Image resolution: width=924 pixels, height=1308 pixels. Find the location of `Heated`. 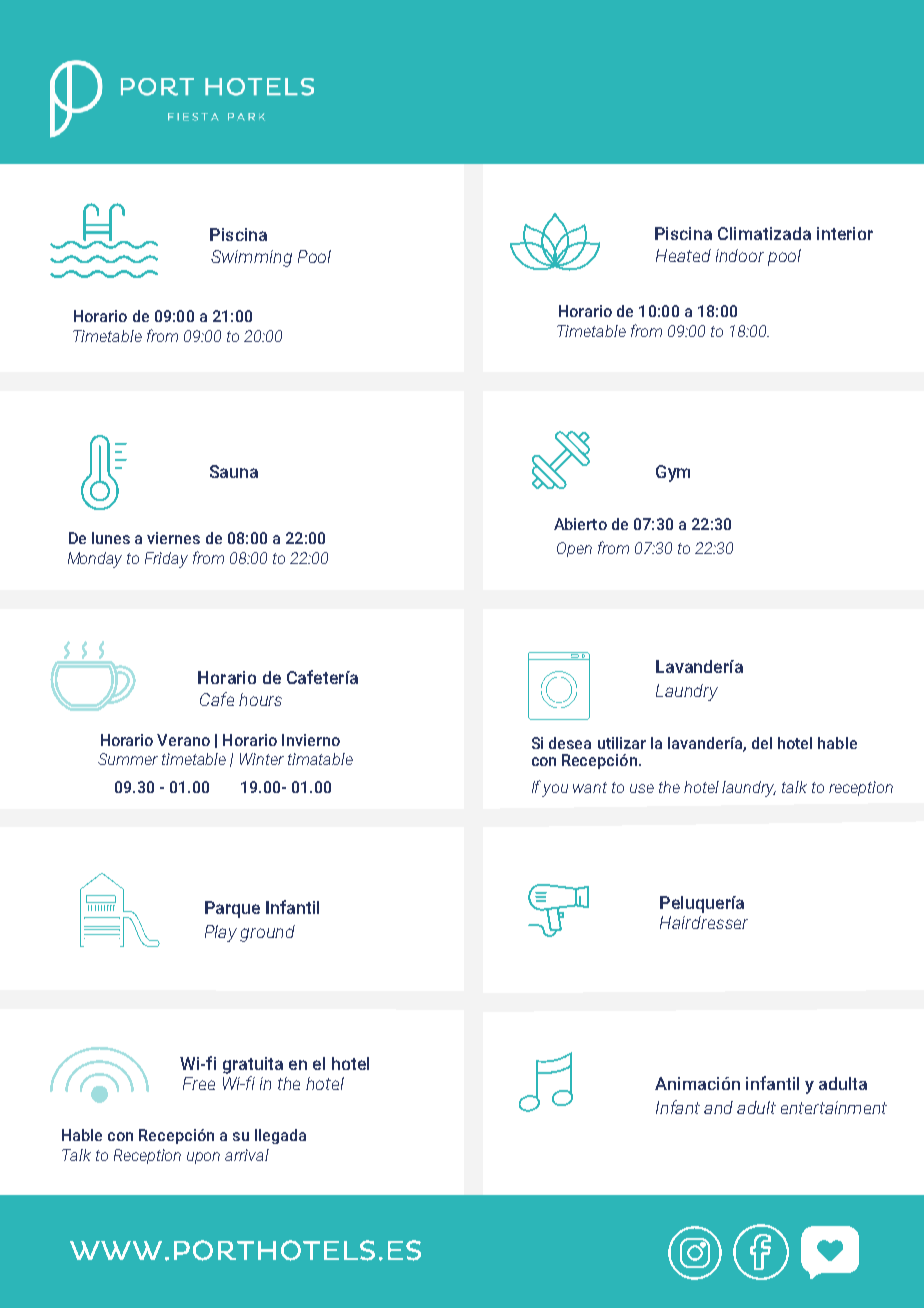

Heated is located at coordinates (683, 255).
